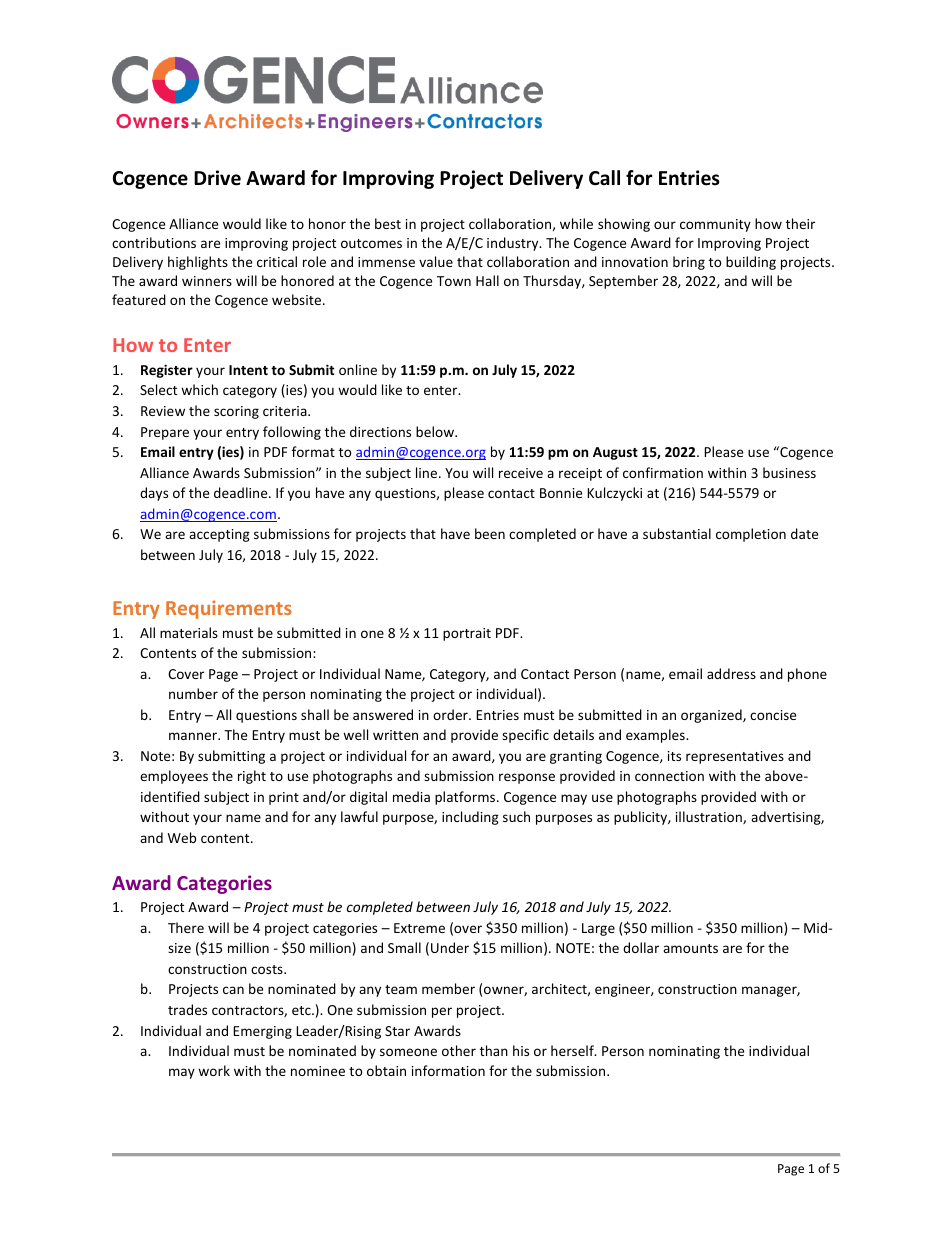  I want to click on Requirements, so click(229, 609).
